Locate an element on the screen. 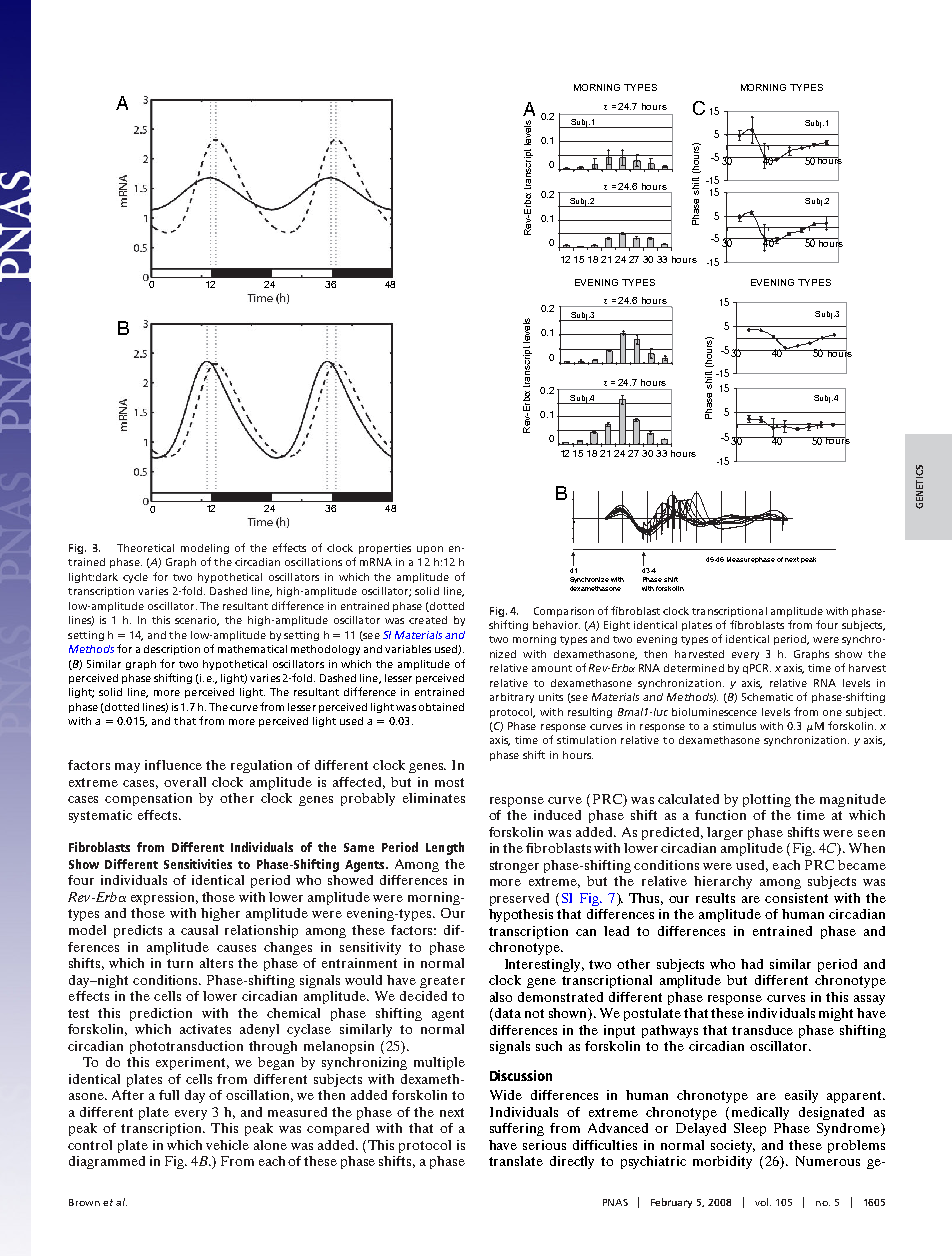 The height and width of the screenshot is (1256, 952). influence is located at coordinates (173, 765).
